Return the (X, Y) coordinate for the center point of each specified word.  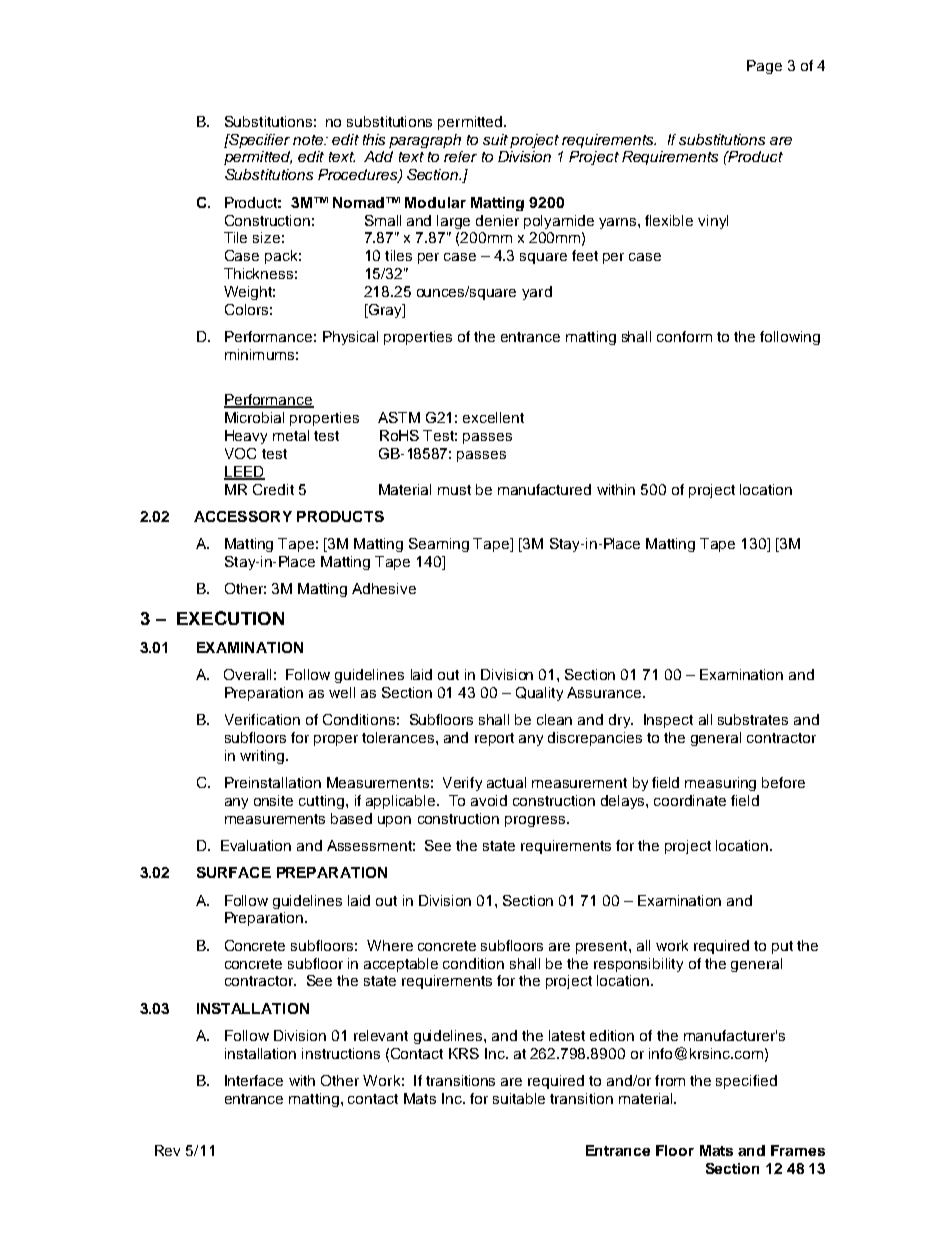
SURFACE (234, 872)
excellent (493, 417)
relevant (381, 1035)
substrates (753, 719)
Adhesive (384, 588)
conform (684, 336)
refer (460, 156)
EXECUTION (230, 618)
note (309, 140)
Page (764, 67)
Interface (254, 1080)
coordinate (690, 800)
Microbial (254, 417)
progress (535, 821)
